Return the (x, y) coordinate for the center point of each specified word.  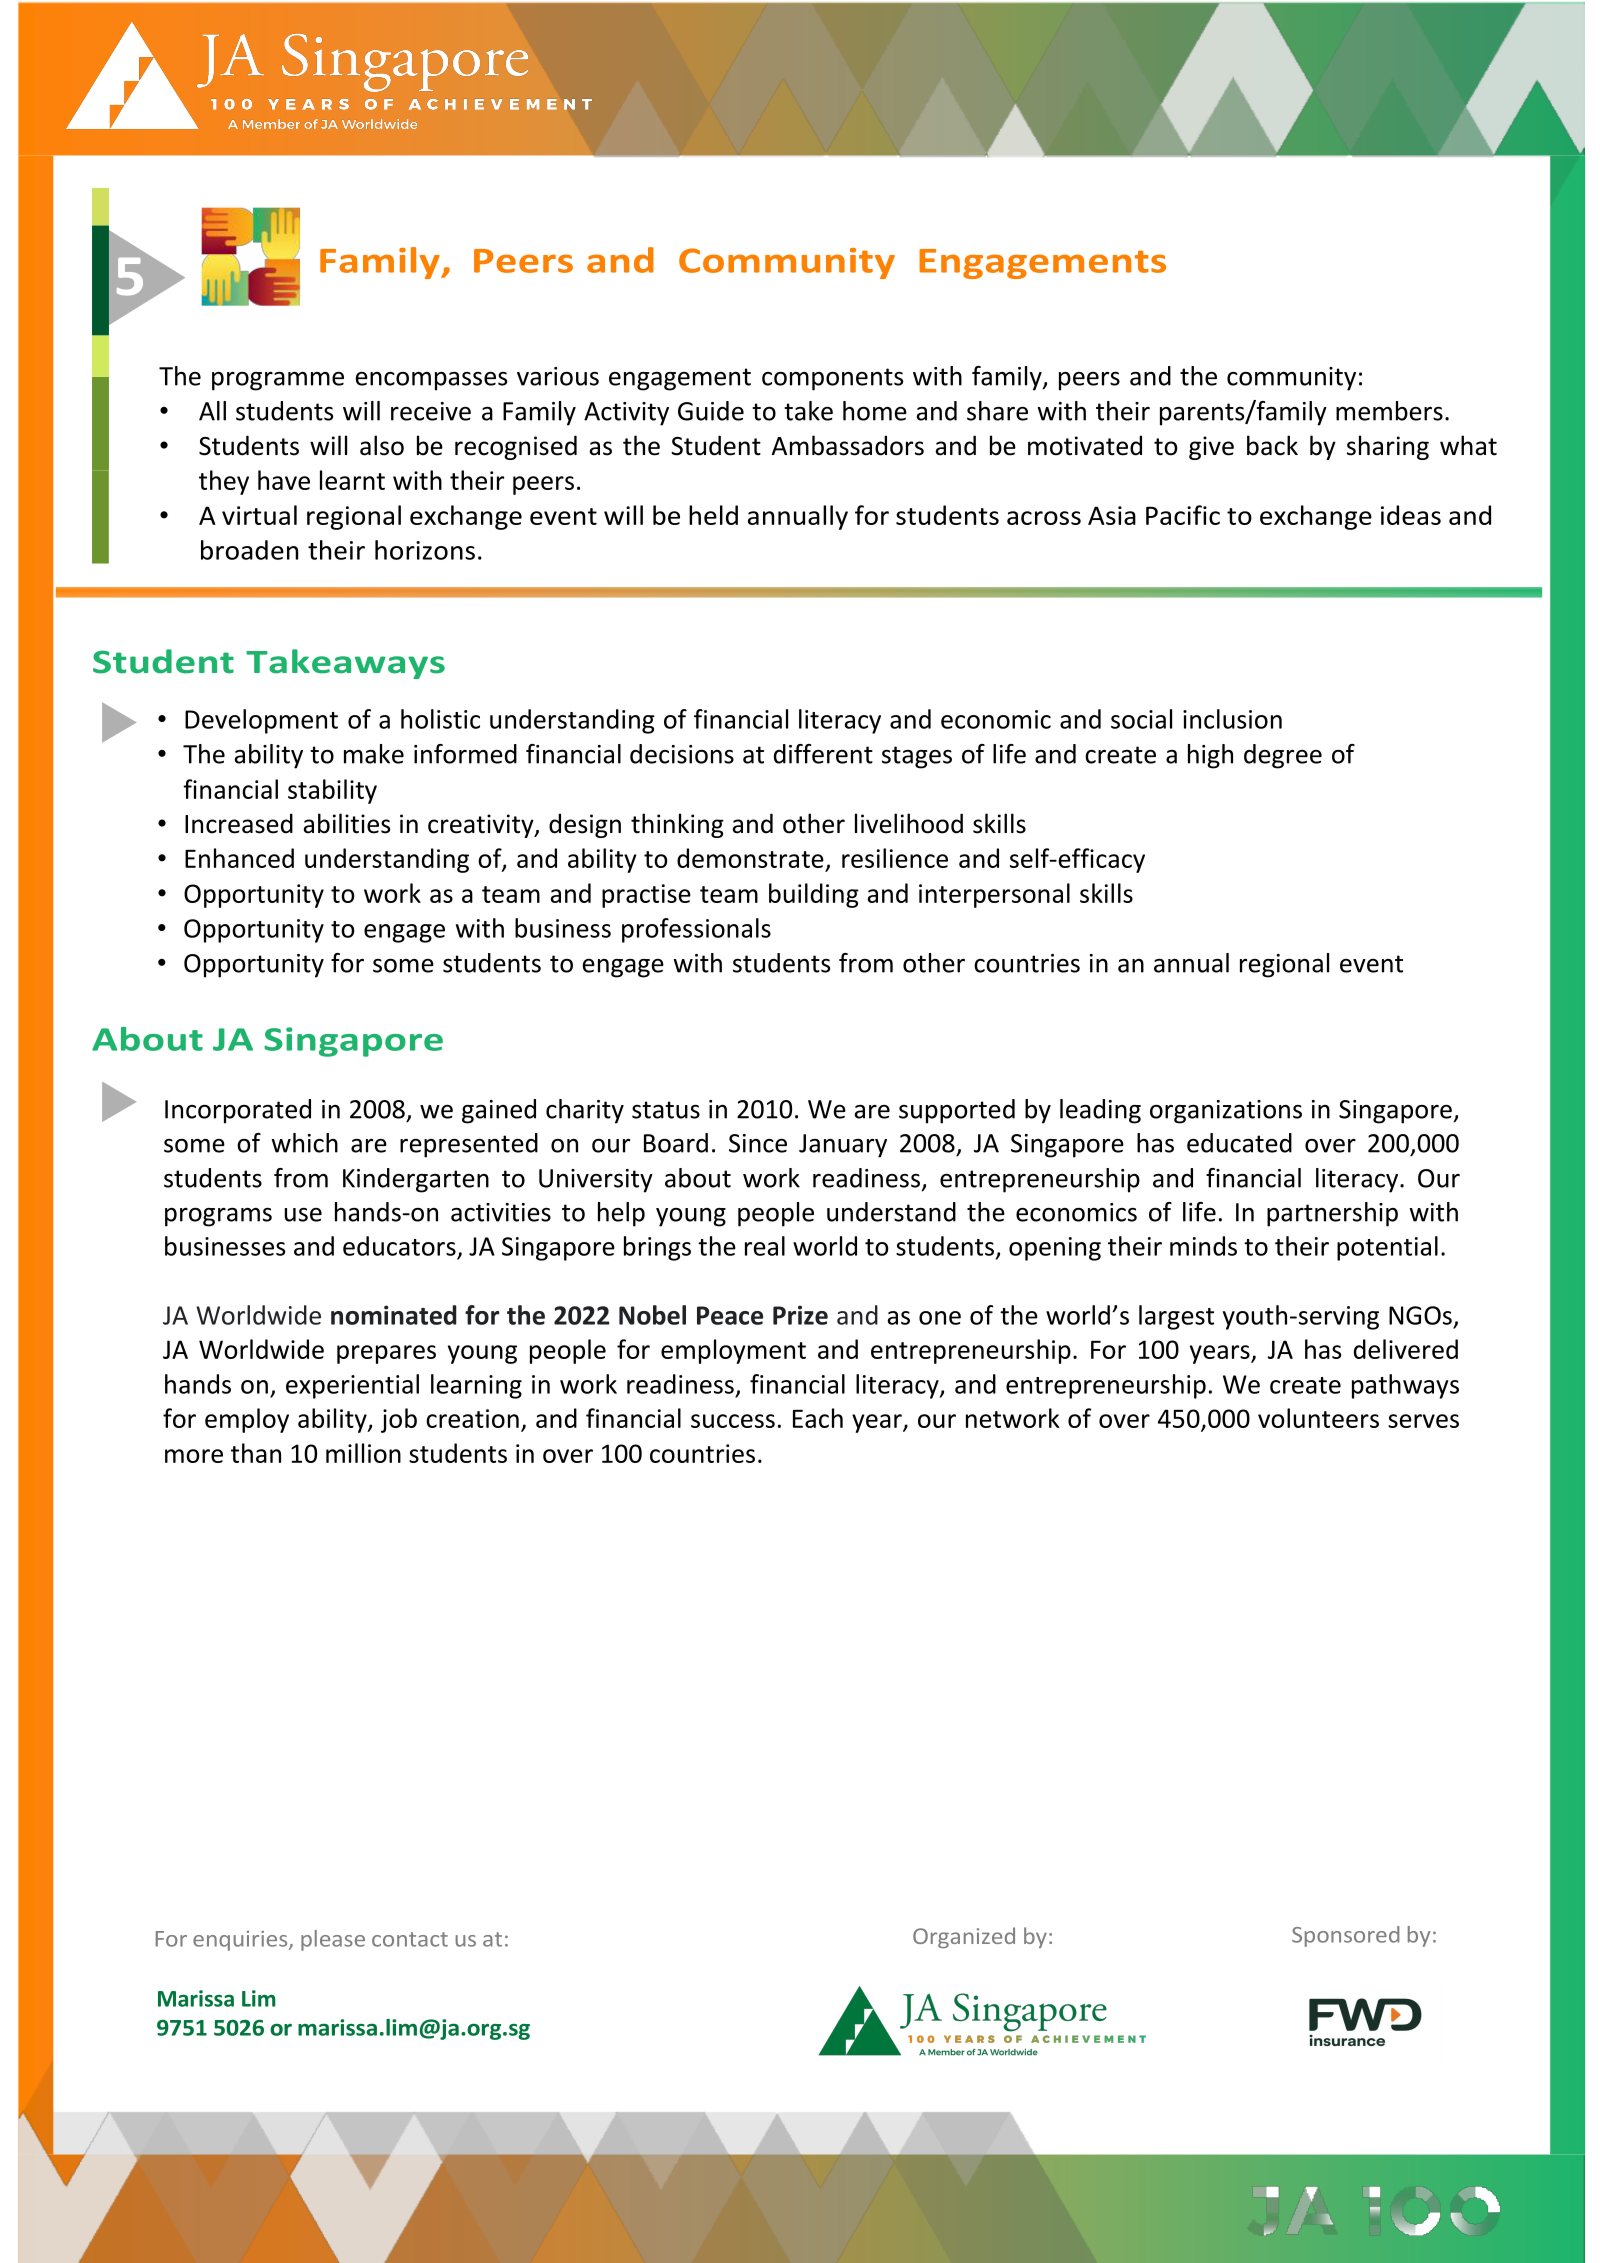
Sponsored (1345, 1936)
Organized (964, 1937)
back (1272, 445)
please (333, 1940)
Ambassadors (848, 445)
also (382, 445)
